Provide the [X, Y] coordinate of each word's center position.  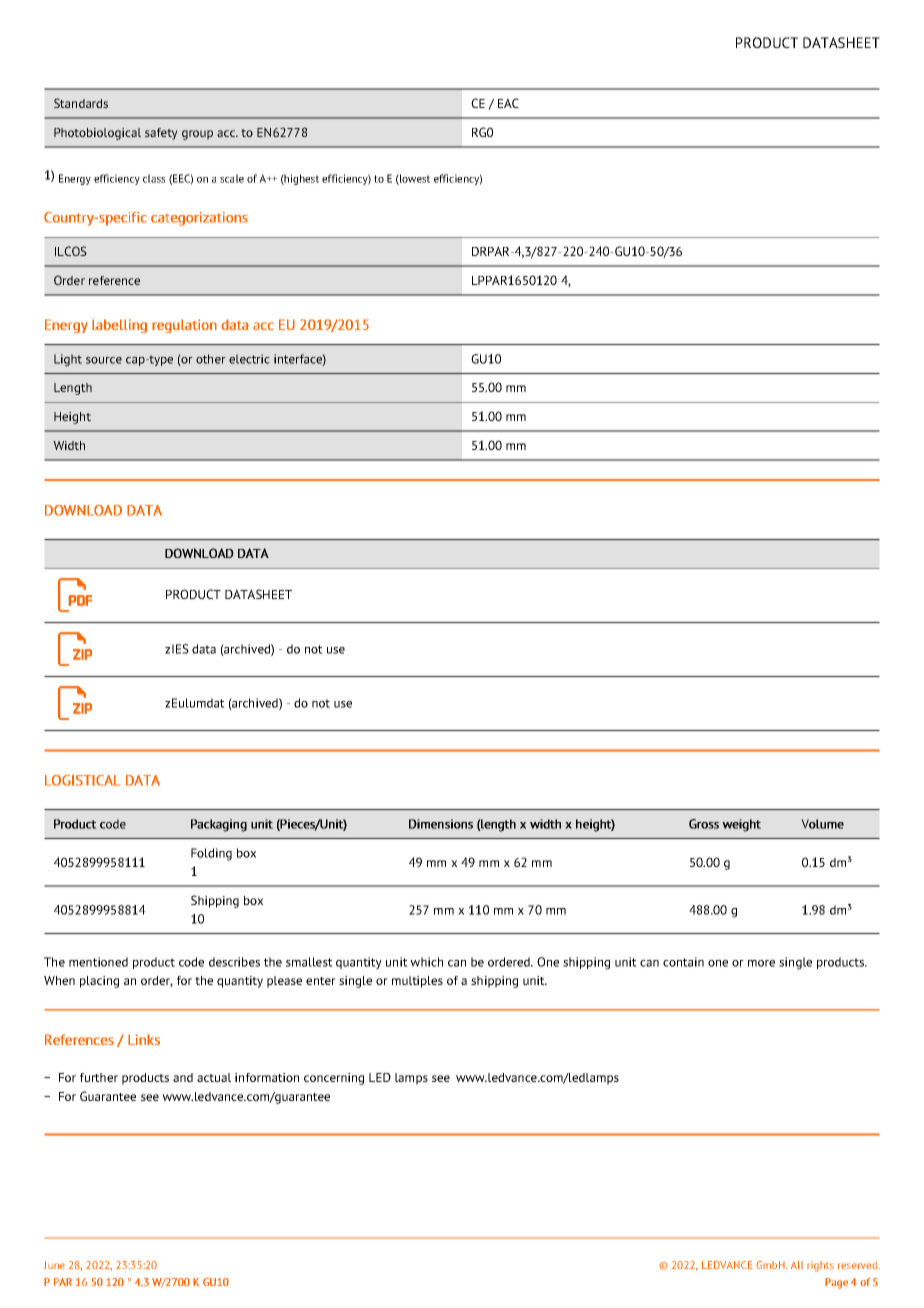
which [426, 962]
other [211, 359]
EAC [508, 103]
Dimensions [441, 824]
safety [161, 134]
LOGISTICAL [82, 780]
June [54, 1265]
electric [249, 359]
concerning [334, 1079]
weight [741, 825]
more [761, 963]
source [104, 360]
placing [99, 982]
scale [232, 178]
